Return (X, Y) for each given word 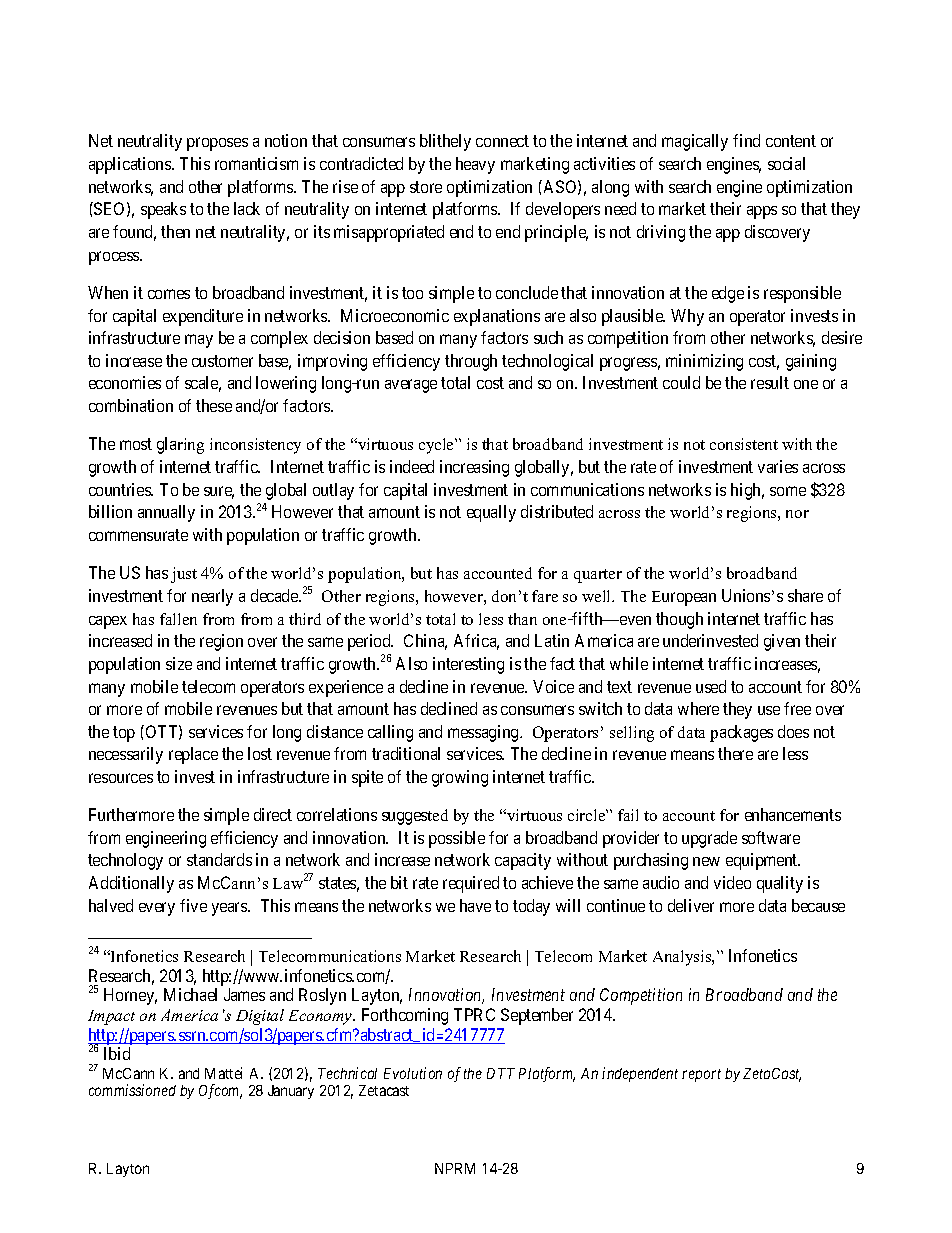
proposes (217, 144)
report (701, 1075)
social (786, 163)
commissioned (132, 1090)
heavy (475, 165)
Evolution (413, 1073)
